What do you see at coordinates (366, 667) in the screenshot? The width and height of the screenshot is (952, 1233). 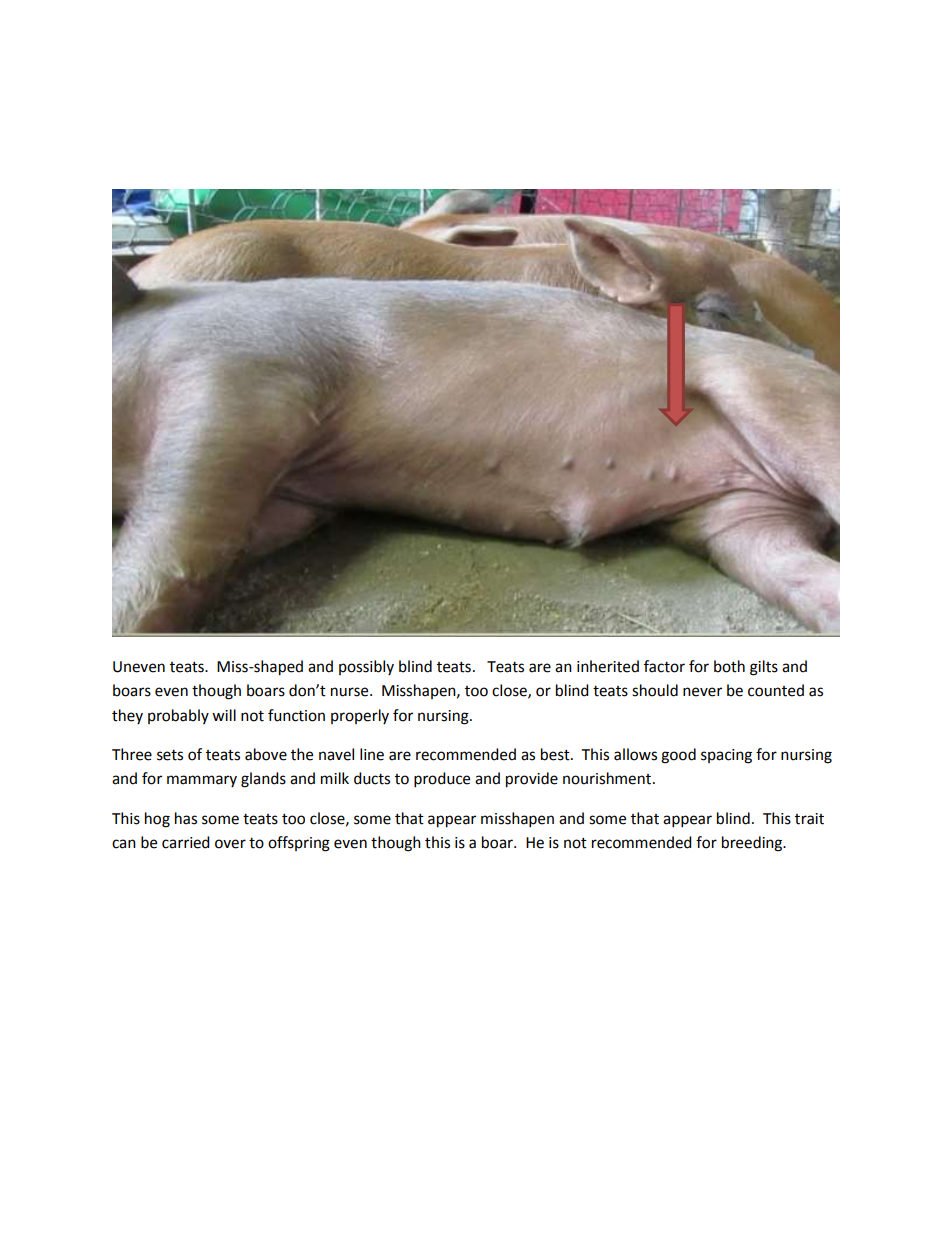 I see `possibly` at bounding box center [366, 667].
